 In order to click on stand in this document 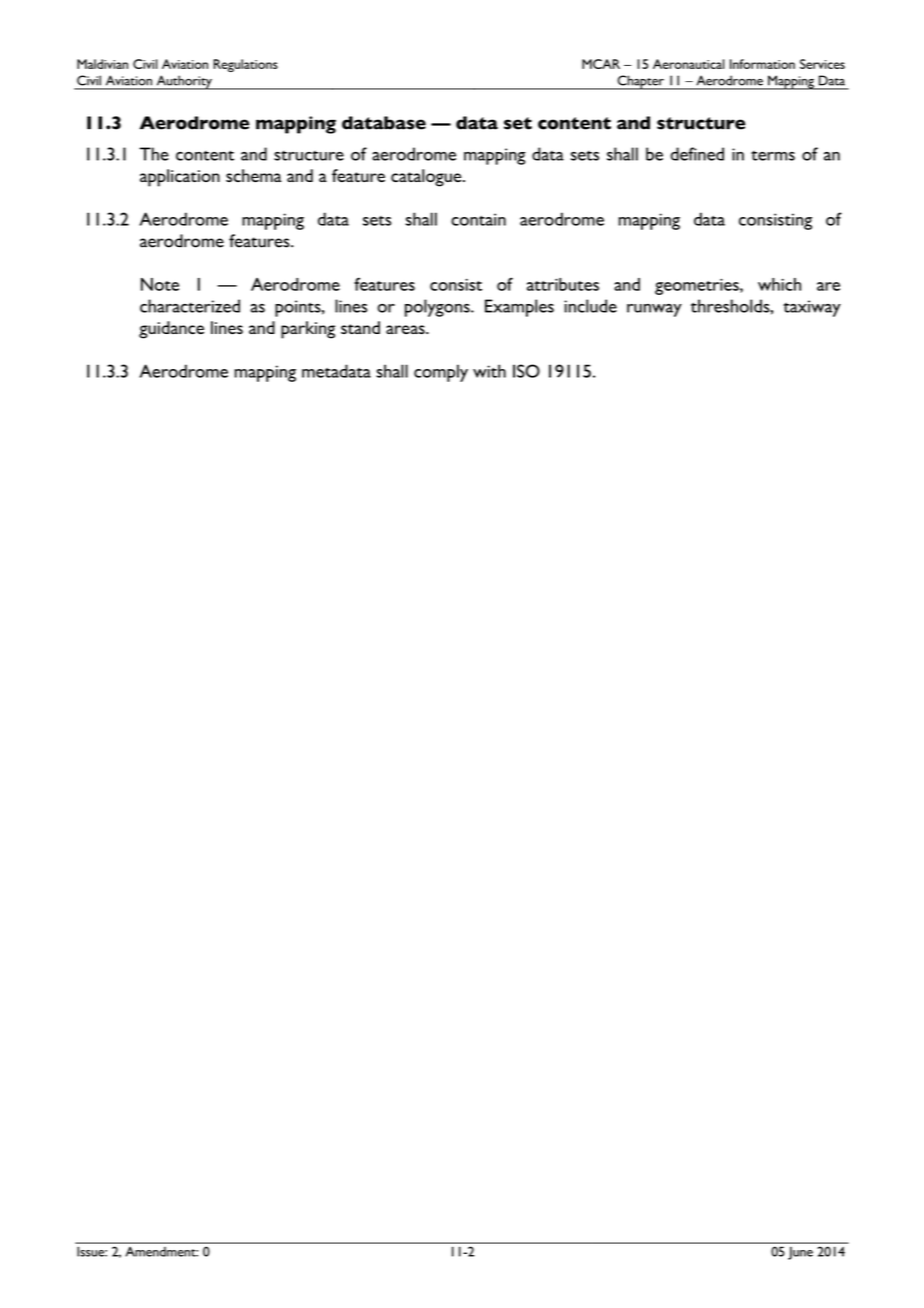, I will do `click(360, 327)`.
